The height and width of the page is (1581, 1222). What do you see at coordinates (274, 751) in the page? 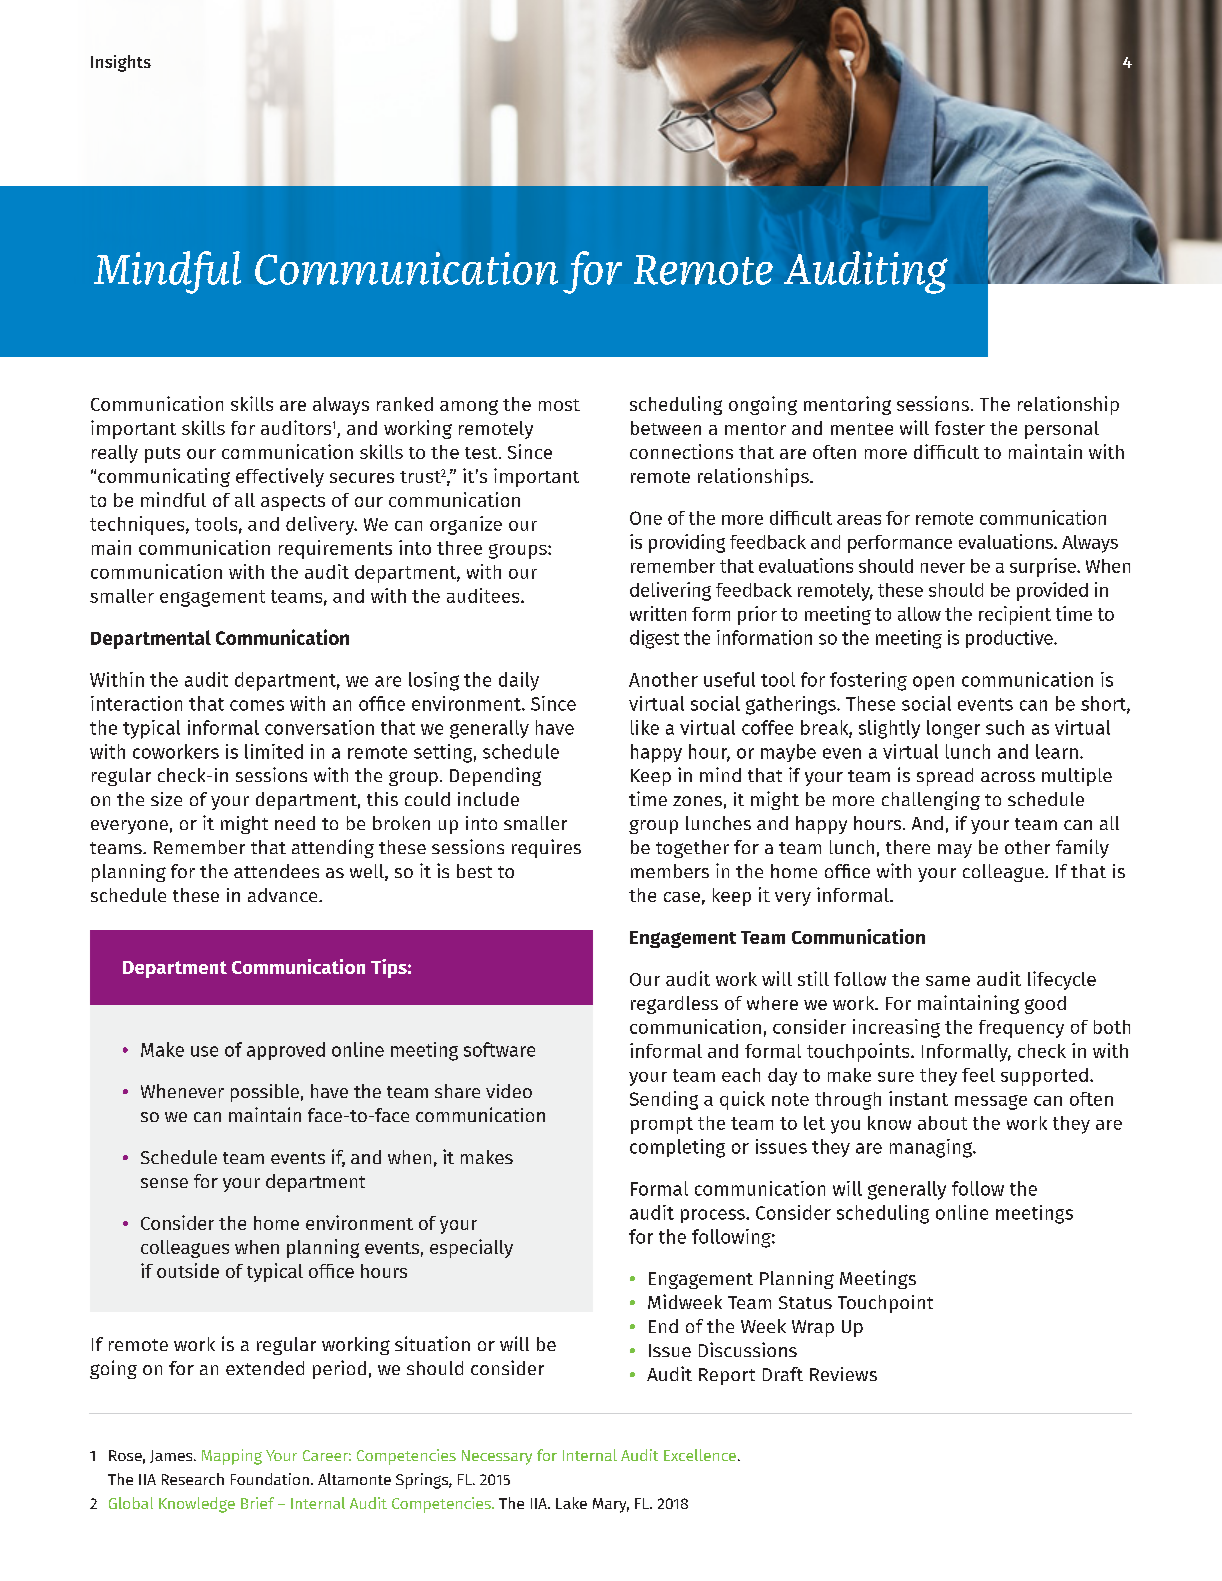
I see `limited` at bounding box center [274, 751].
